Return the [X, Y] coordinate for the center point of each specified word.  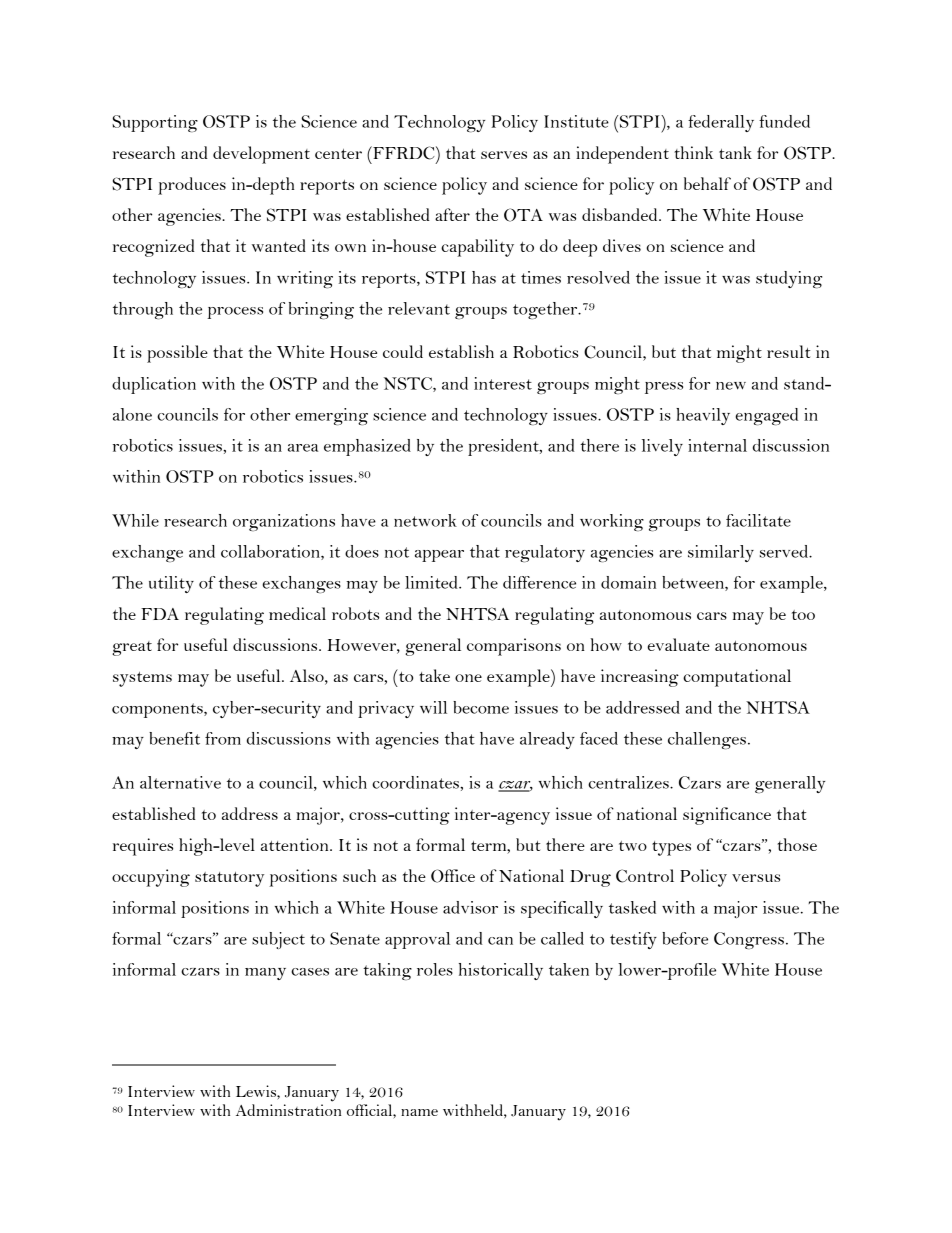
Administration [288, 1110]
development [261, 155]
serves [504, 155]
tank [735, 152]
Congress [749, 940]
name [419, 1112]
